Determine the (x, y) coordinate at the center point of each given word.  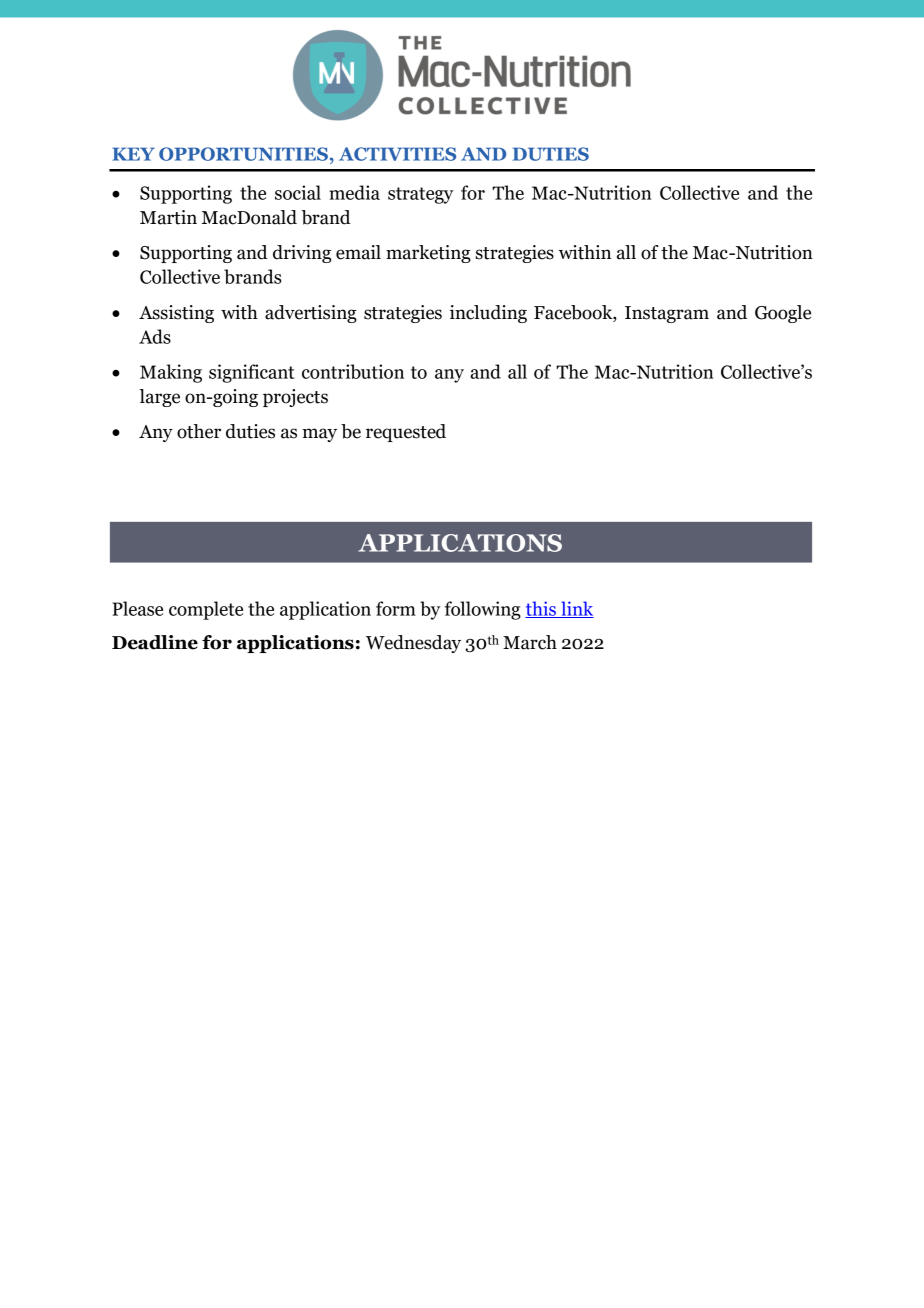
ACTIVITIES (397, 154)
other (199, 431)
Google (783, 314)
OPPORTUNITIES (243, 154)
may (319, 435)
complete (206, 610)
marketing (428, 254)
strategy (420, 195)
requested (406, 433)
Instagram (667, 314)
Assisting (176, 314)
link (576, 609)
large (159, 398)
